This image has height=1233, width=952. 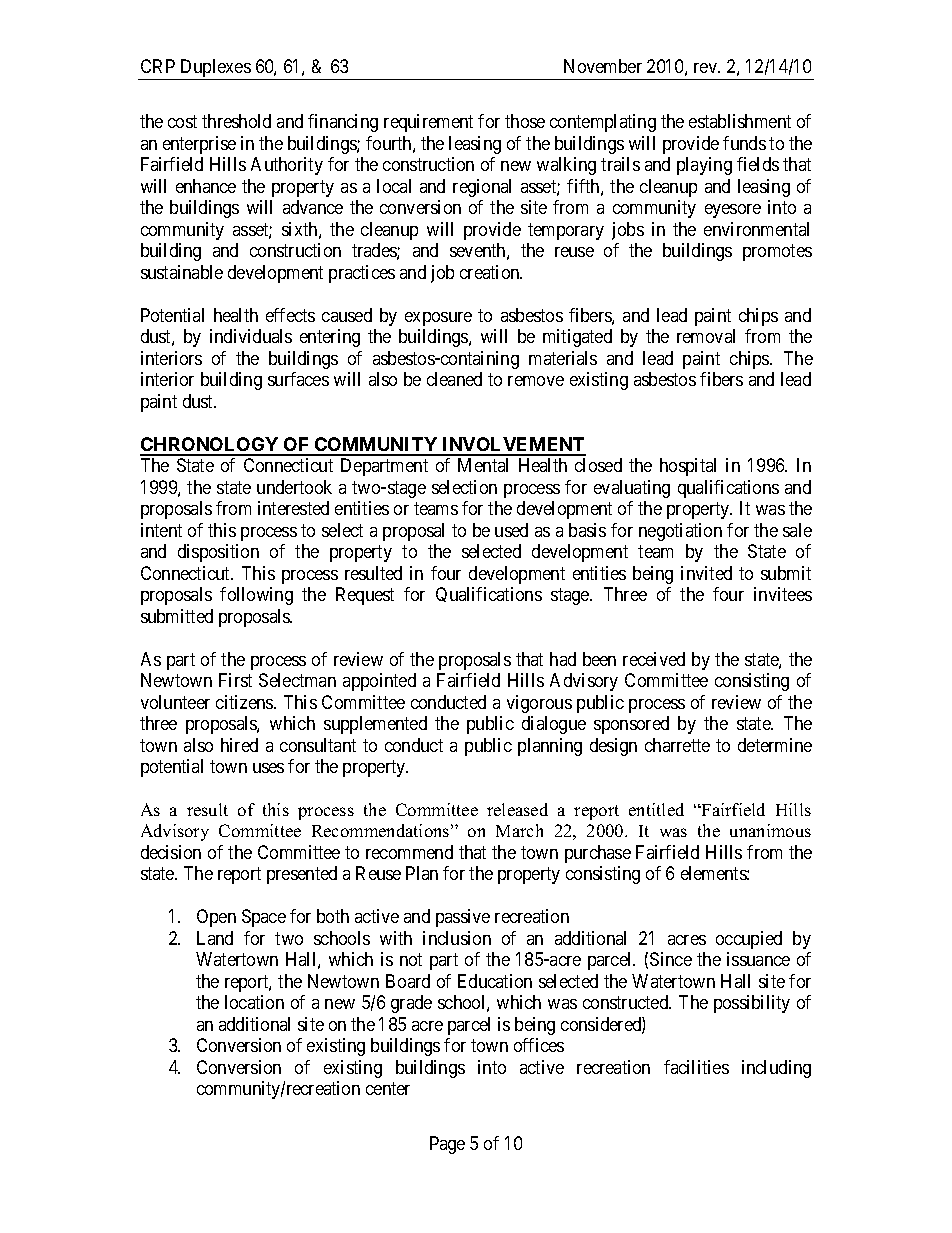 I want to click on location, so click(x=254, y=1002).
